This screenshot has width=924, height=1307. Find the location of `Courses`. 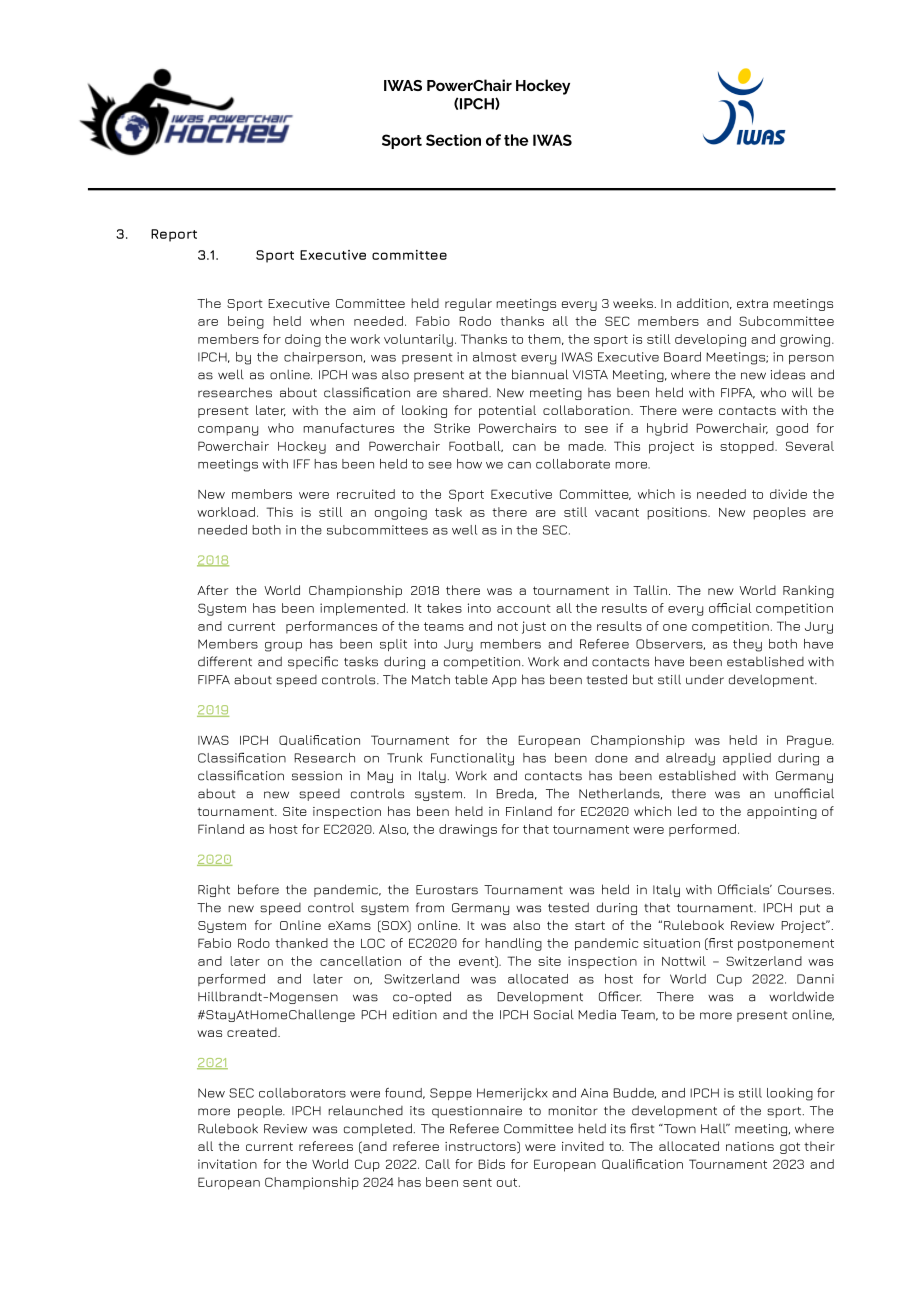

Courses is located at coordinates (804, 890).
